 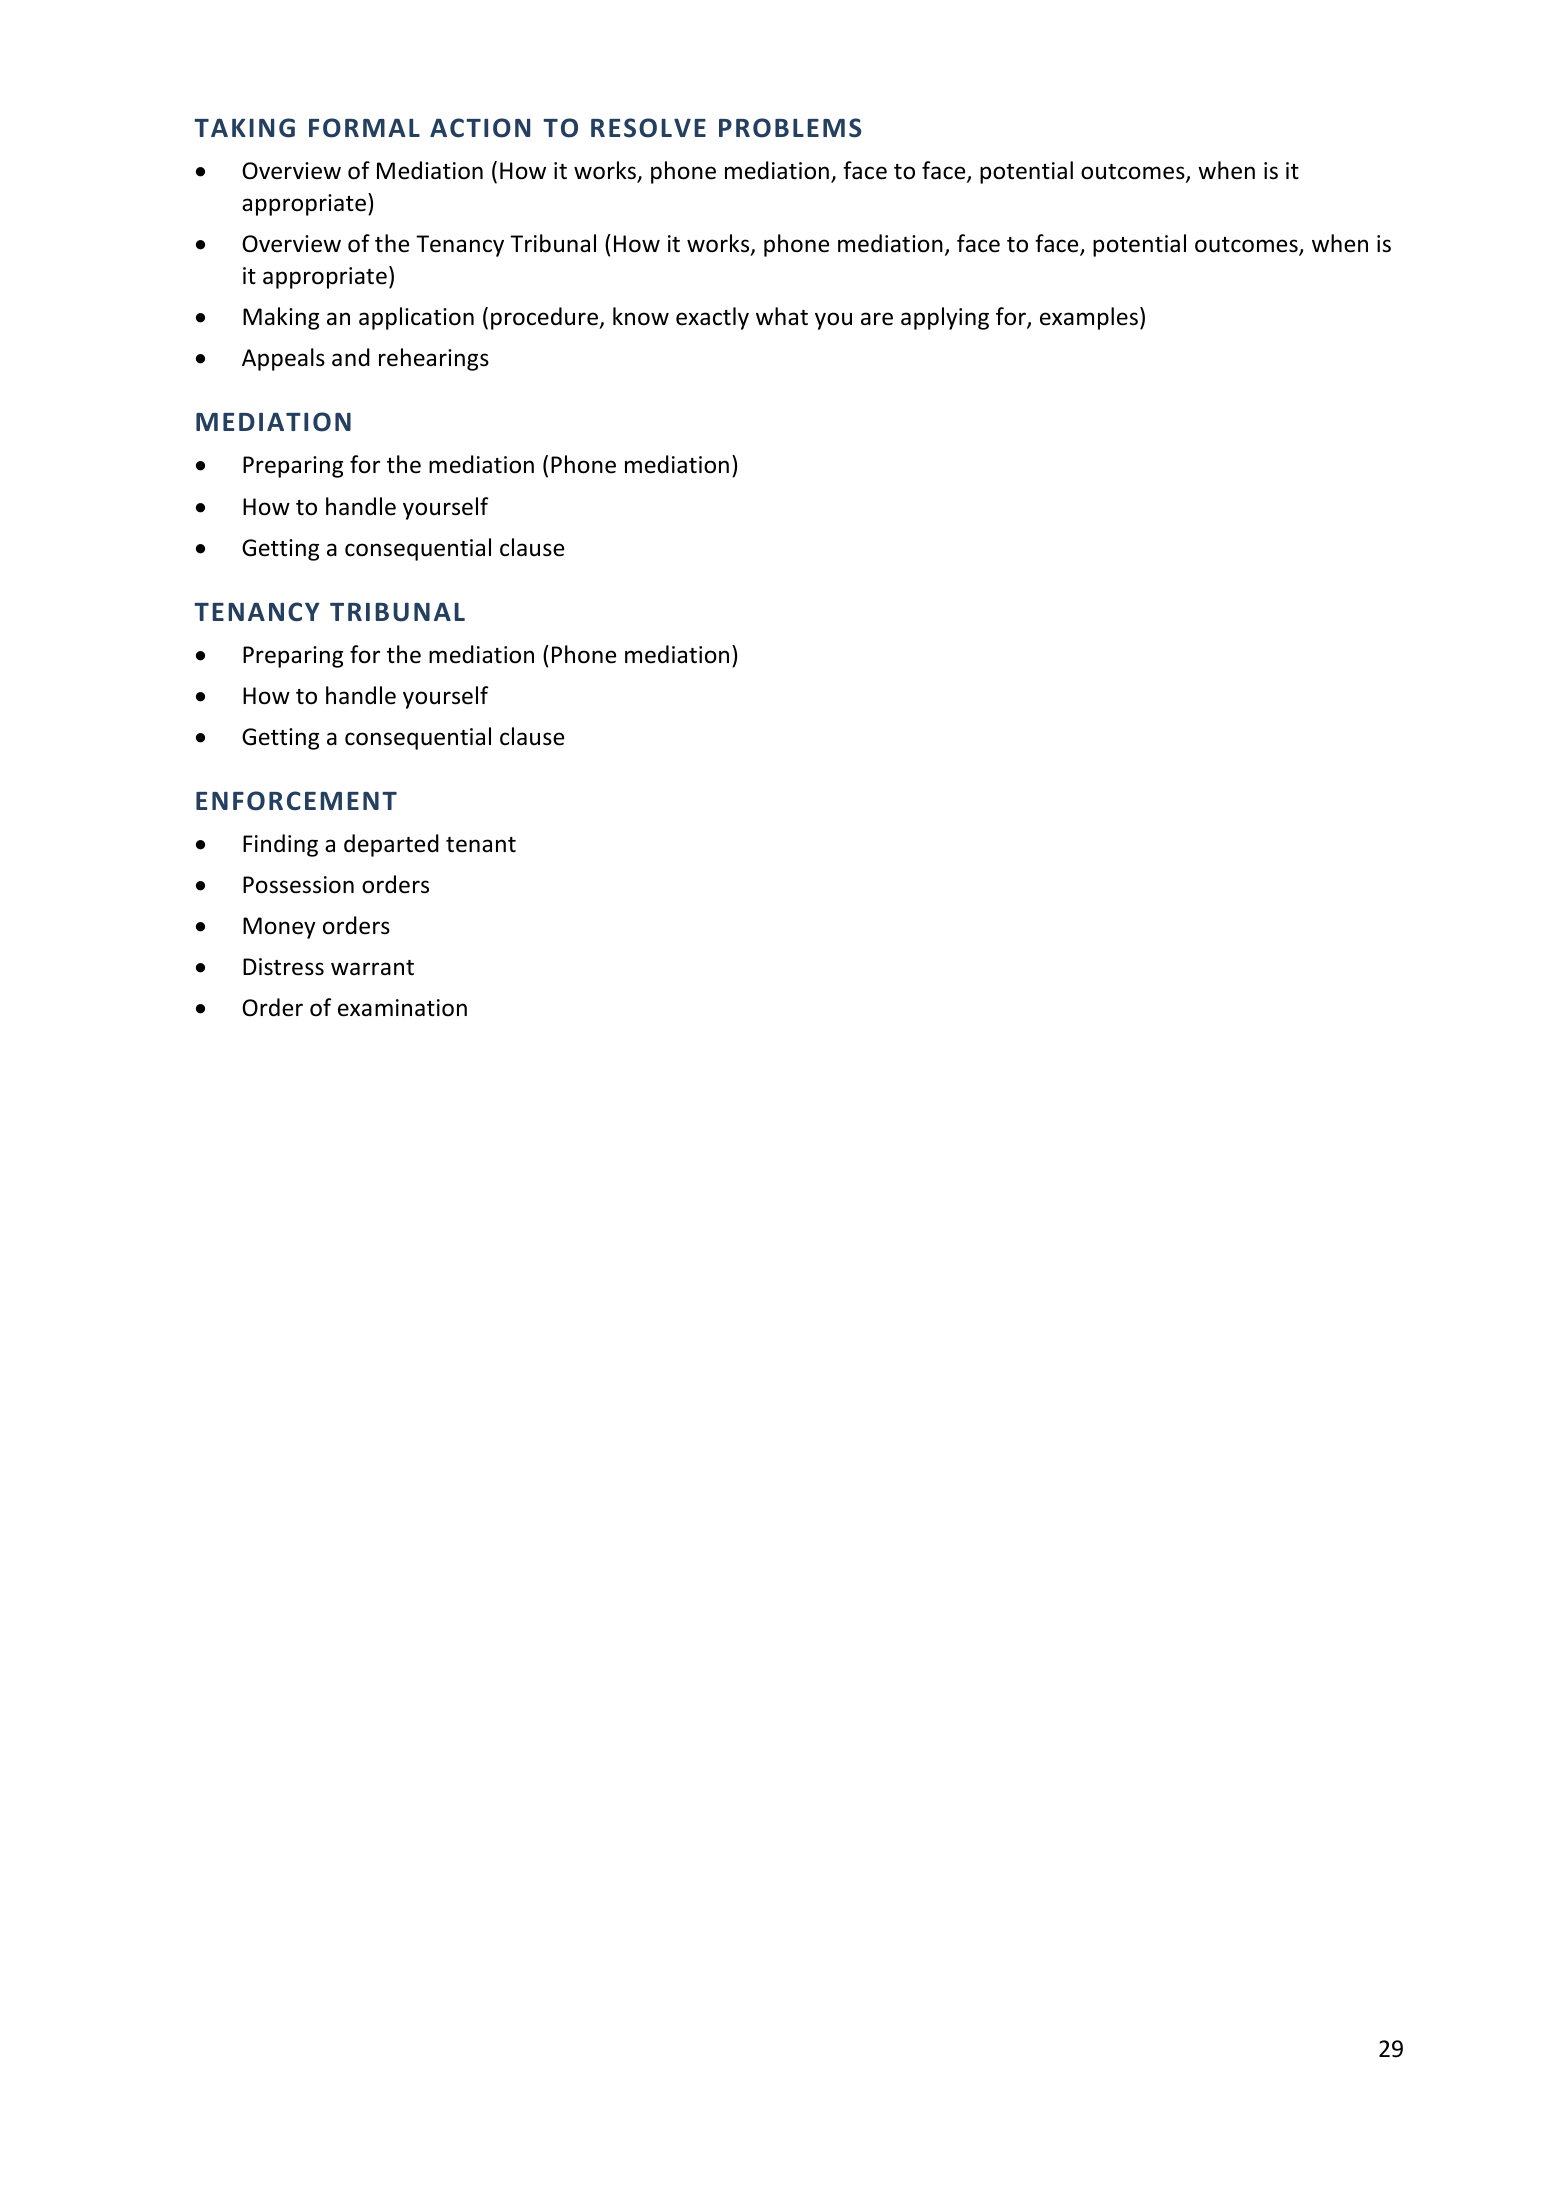 What do you see at coordinates (281, 318) in the screenshot?
I see `Making` at bounding box center [281, 318].
